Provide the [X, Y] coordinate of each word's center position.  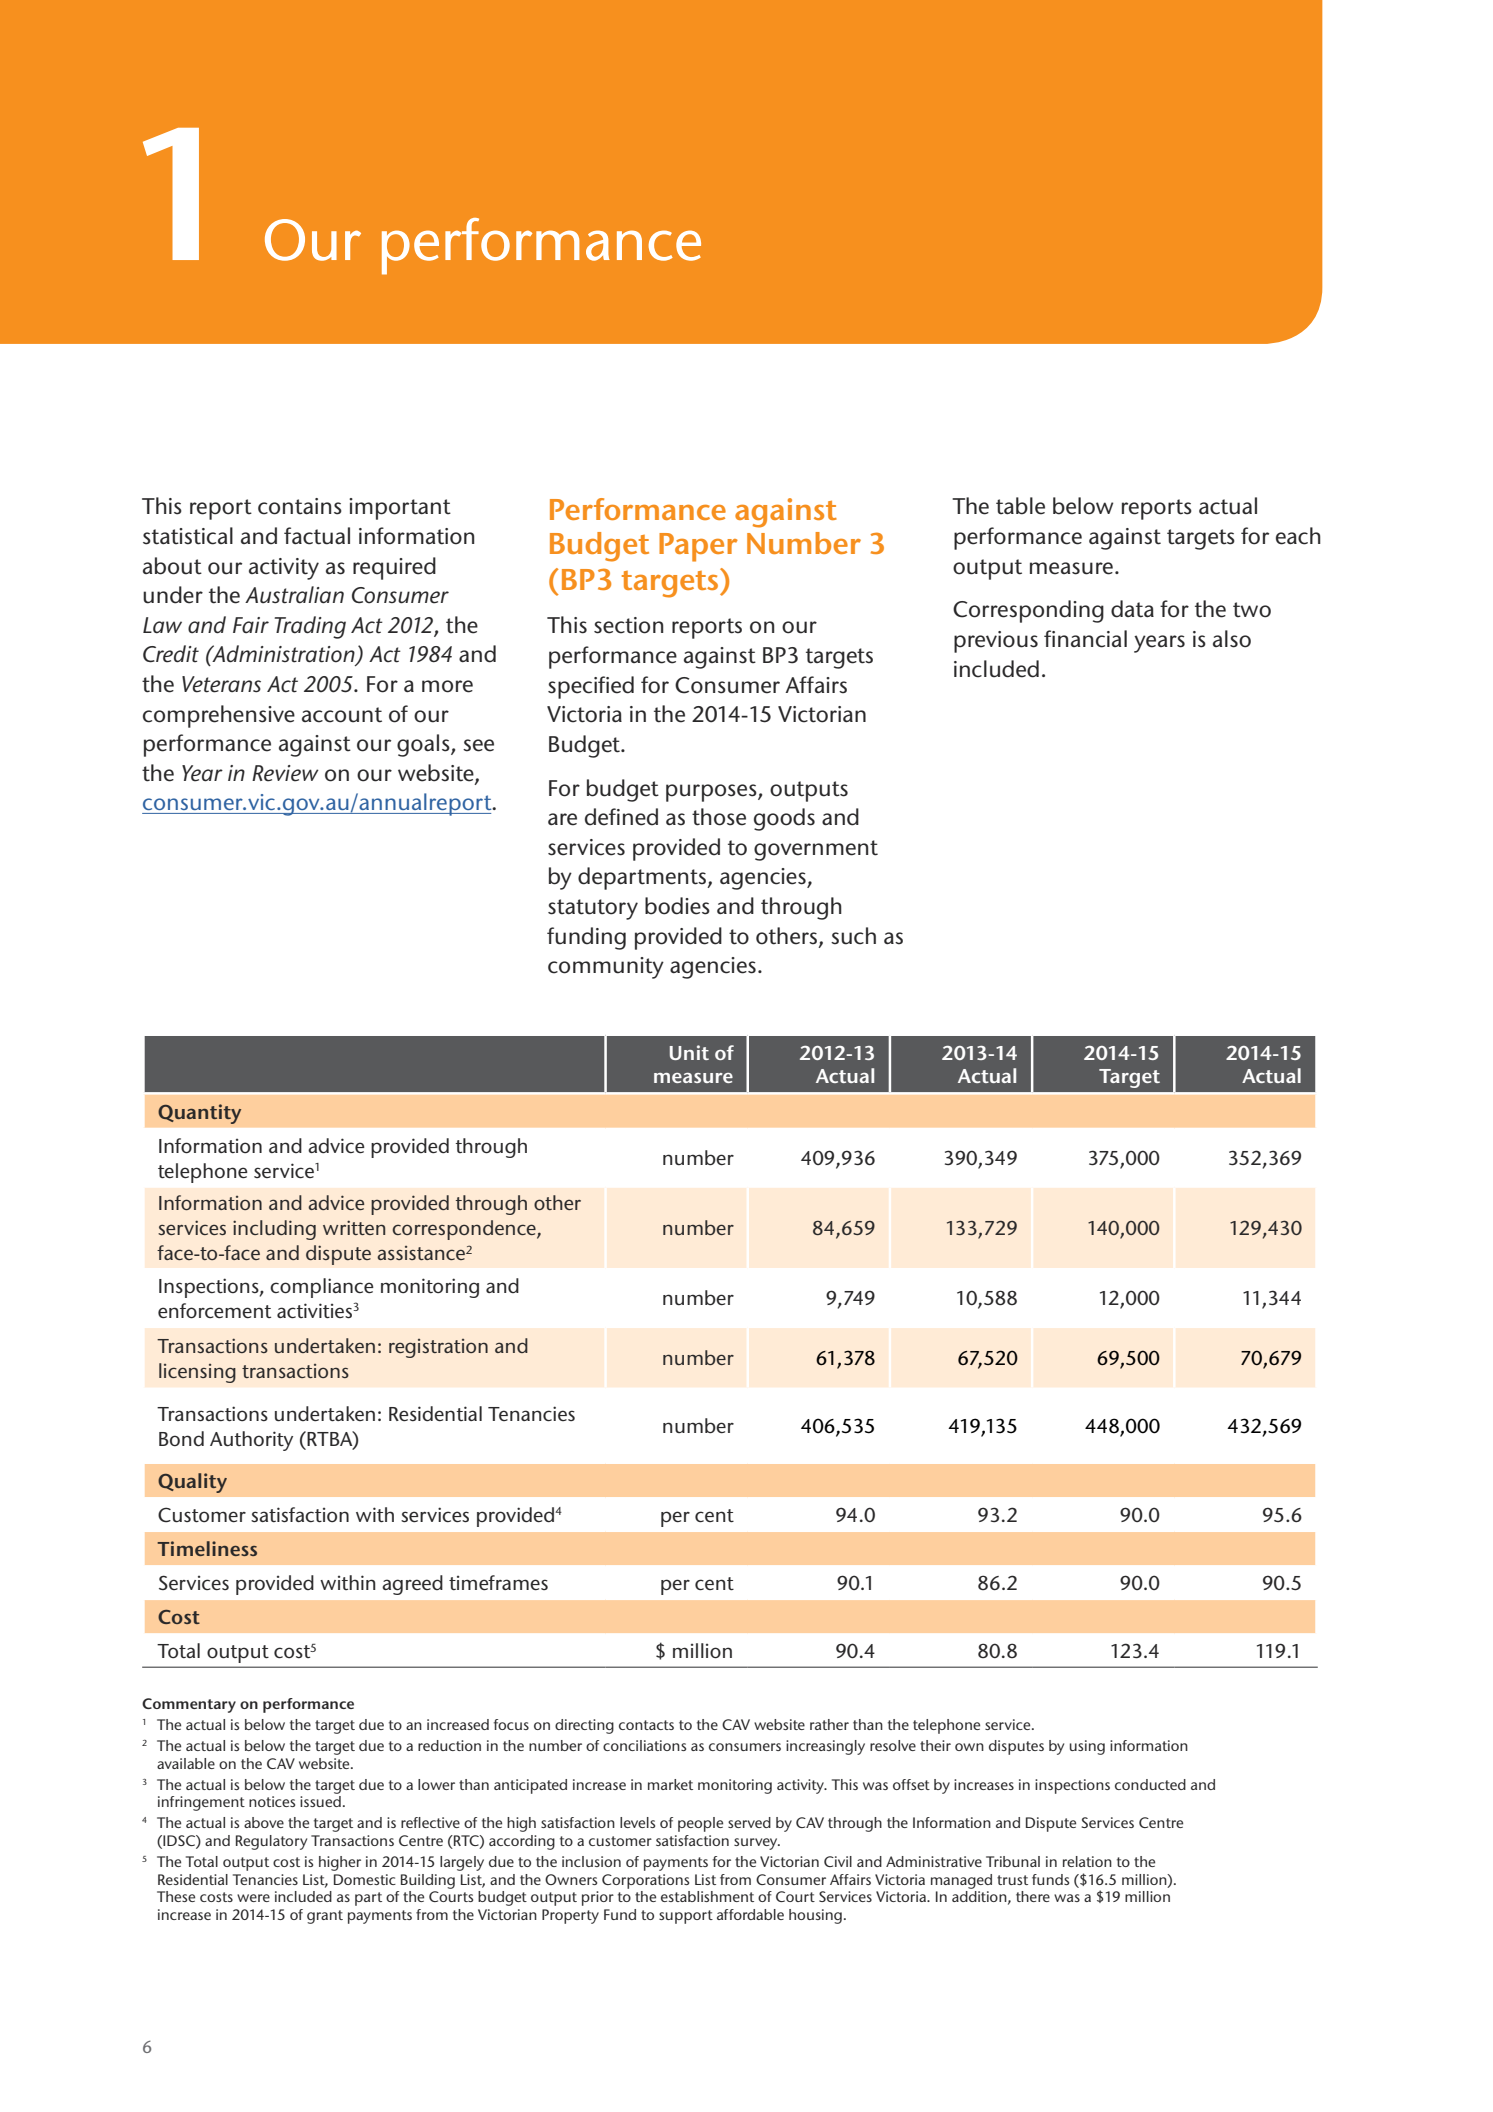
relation [1087, 1861]
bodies [677, 906]
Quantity [199, 1114]
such [853, 936]
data [1132, 609]
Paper [698, 547]
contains [300, 506]
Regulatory [271, 1842]
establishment [707, 1896]
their [935, 1745]
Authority [251, 1441]
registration [438, 1348]
